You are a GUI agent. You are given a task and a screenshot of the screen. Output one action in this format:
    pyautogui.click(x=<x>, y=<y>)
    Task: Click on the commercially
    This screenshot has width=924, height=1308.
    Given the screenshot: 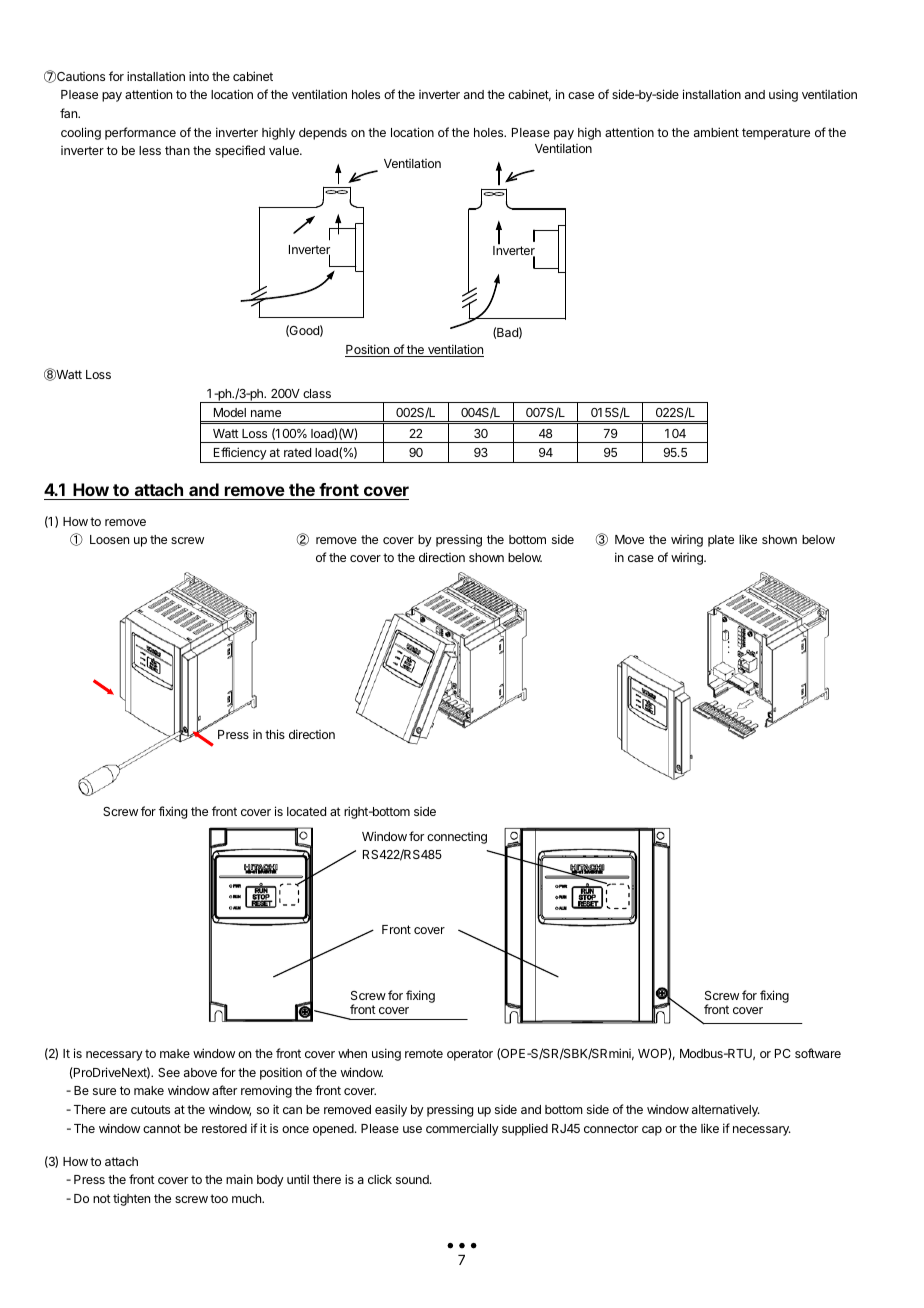 What is the action you would take?
    pyautogui.click(x=462, y=1130)
